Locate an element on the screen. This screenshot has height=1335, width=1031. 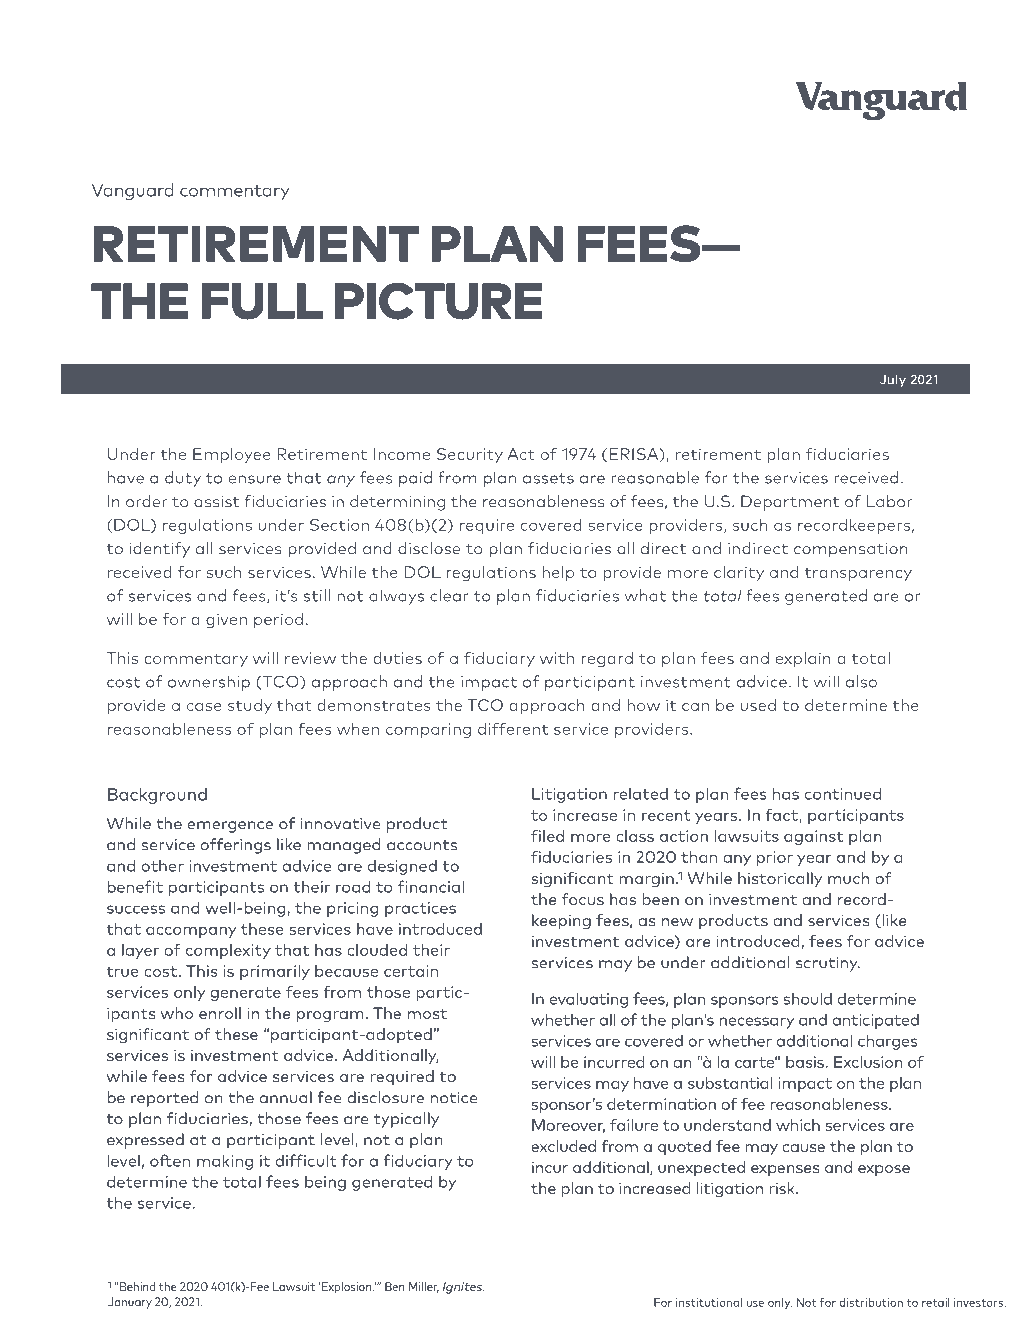
Vanguard is located at coordinates (132, 192).
